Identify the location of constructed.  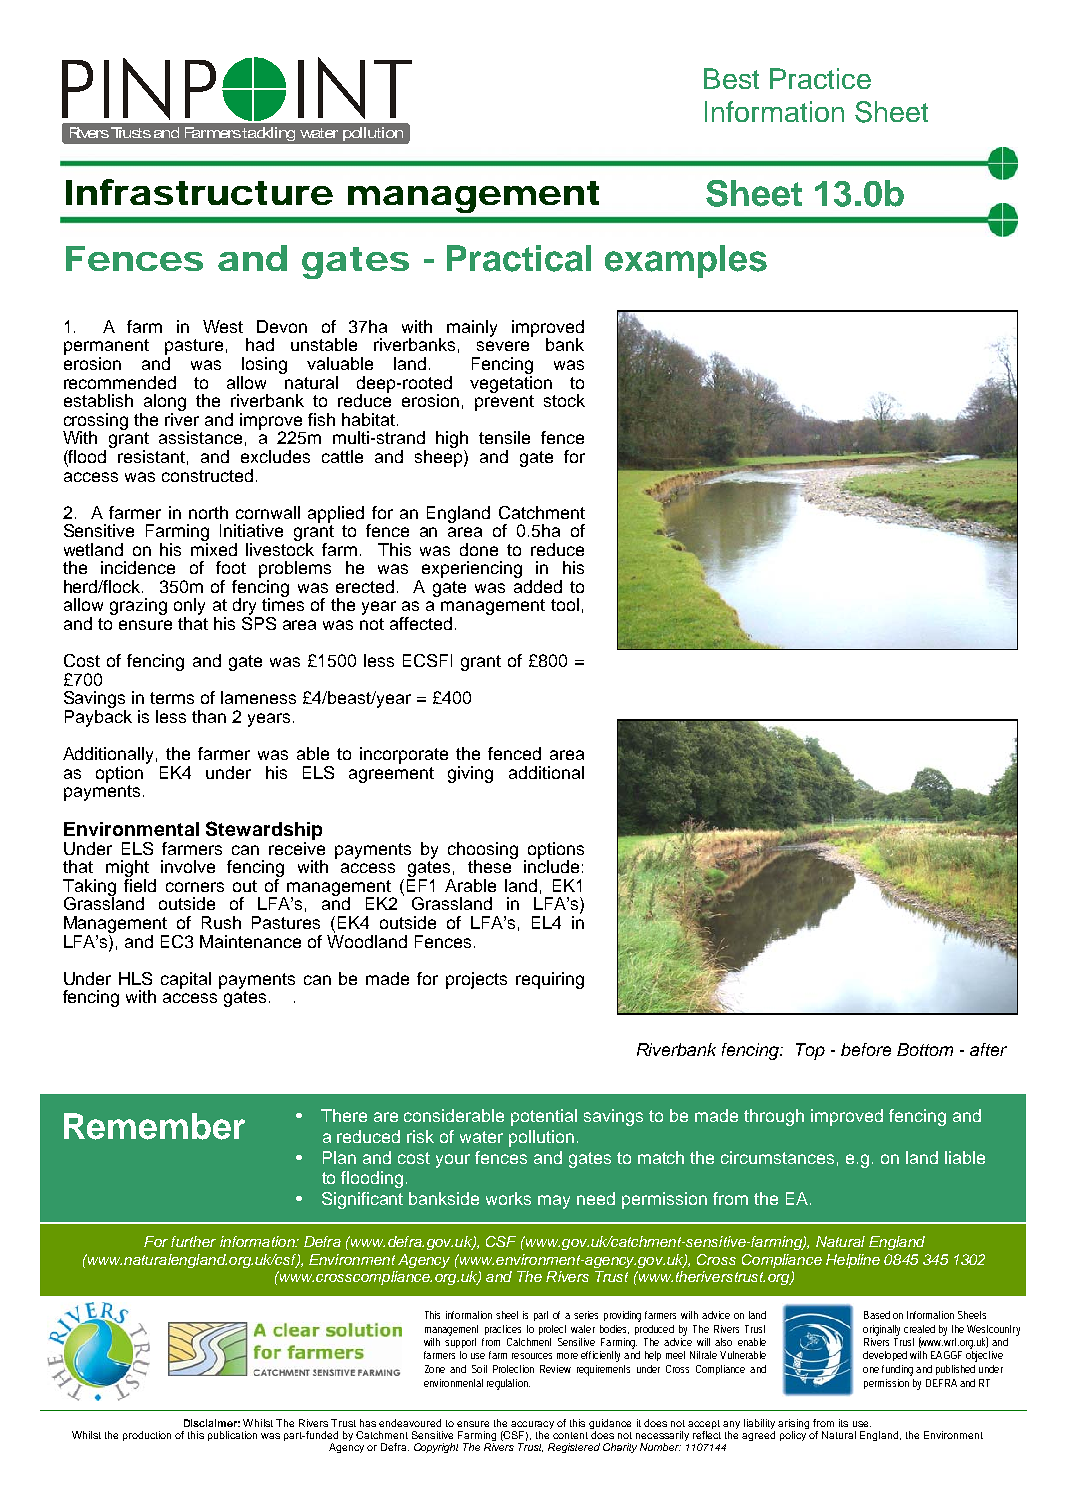
(207, 475).
